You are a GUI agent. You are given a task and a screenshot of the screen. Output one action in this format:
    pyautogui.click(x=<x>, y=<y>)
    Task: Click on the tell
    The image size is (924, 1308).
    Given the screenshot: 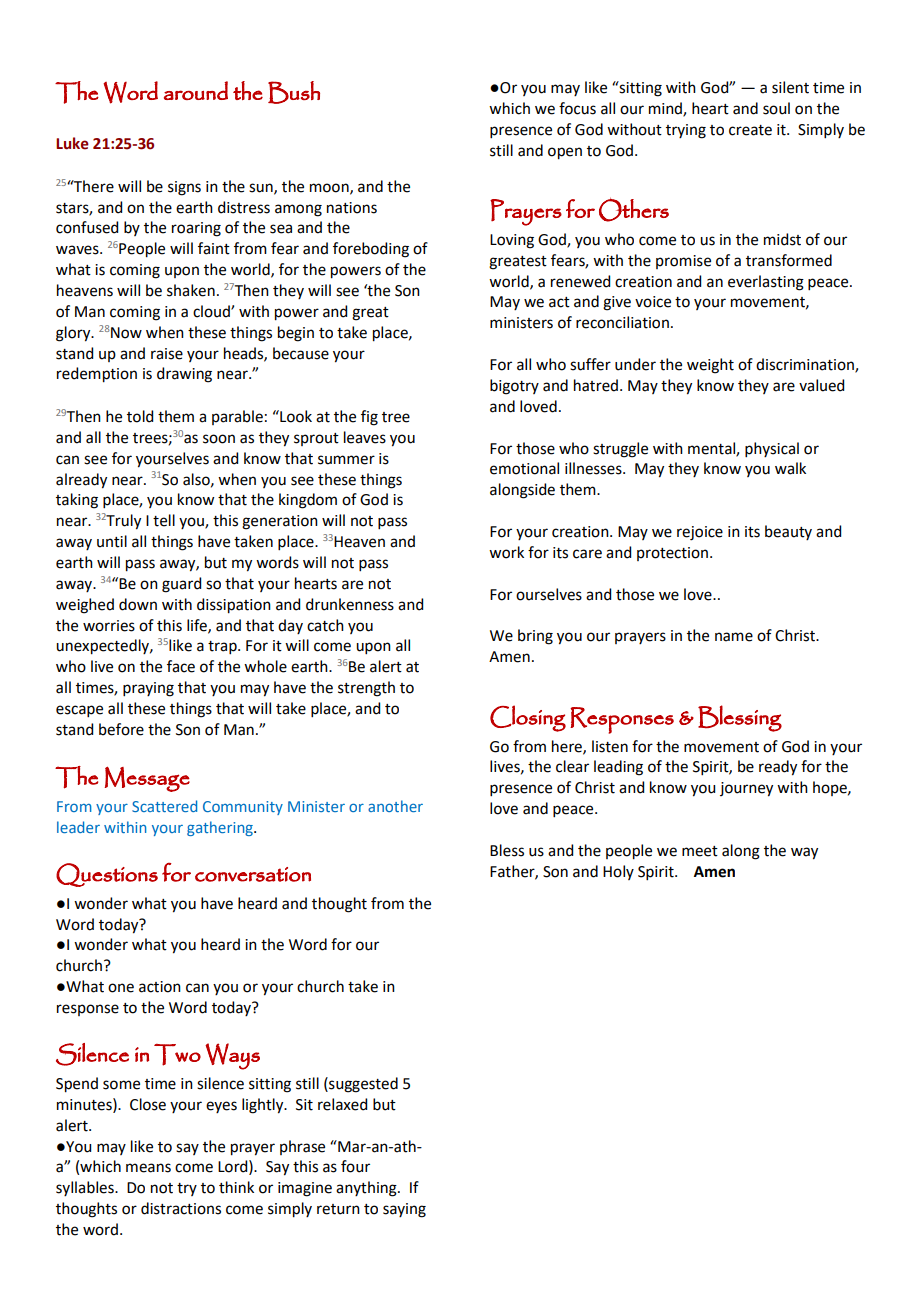 What is the action you would take?
    pyautogui.click(x=164, y=520)
